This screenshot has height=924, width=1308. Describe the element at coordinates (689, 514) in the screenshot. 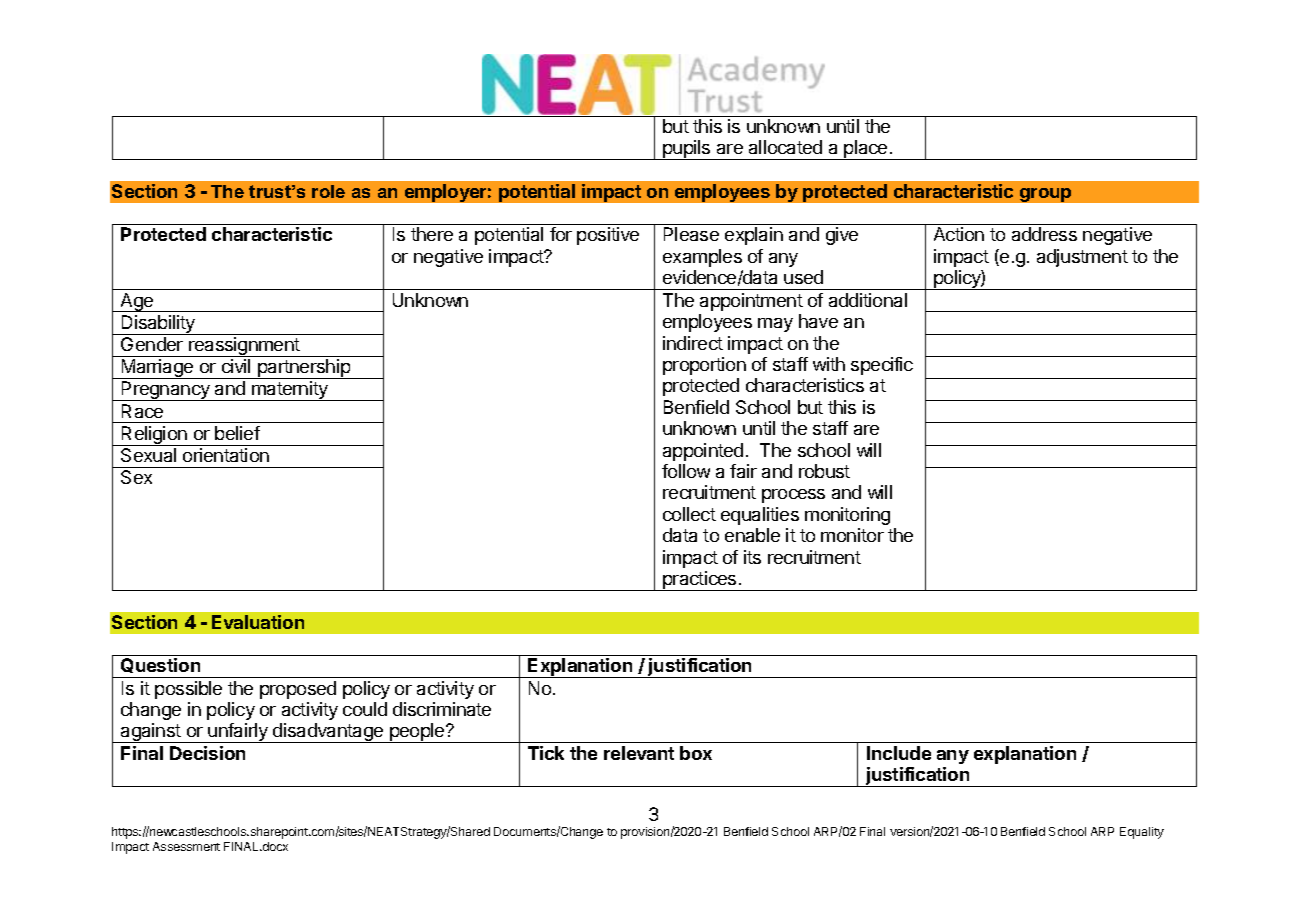

I see `collect` at that location.
